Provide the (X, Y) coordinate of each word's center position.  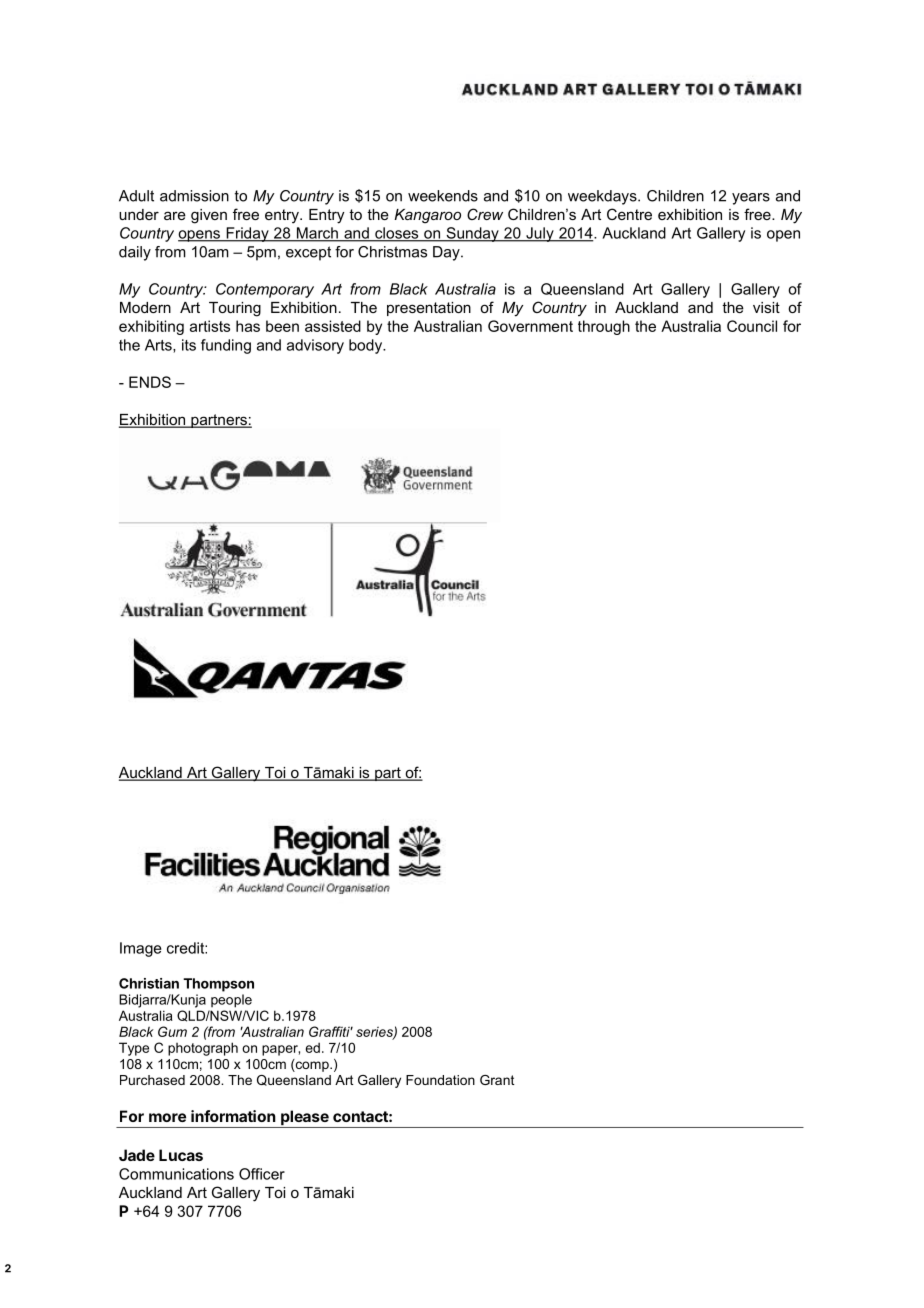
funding (226, 346)
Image (141, 949)
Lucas (181, 1155)
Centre (629, 214)
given (209, 216)
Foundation (440, 1080)
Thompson (218, 985)
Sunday (472, 234)
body (366, 346)
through (604, 327)
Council (752, 326)
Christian (149, 983)
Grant (497, 1080)
